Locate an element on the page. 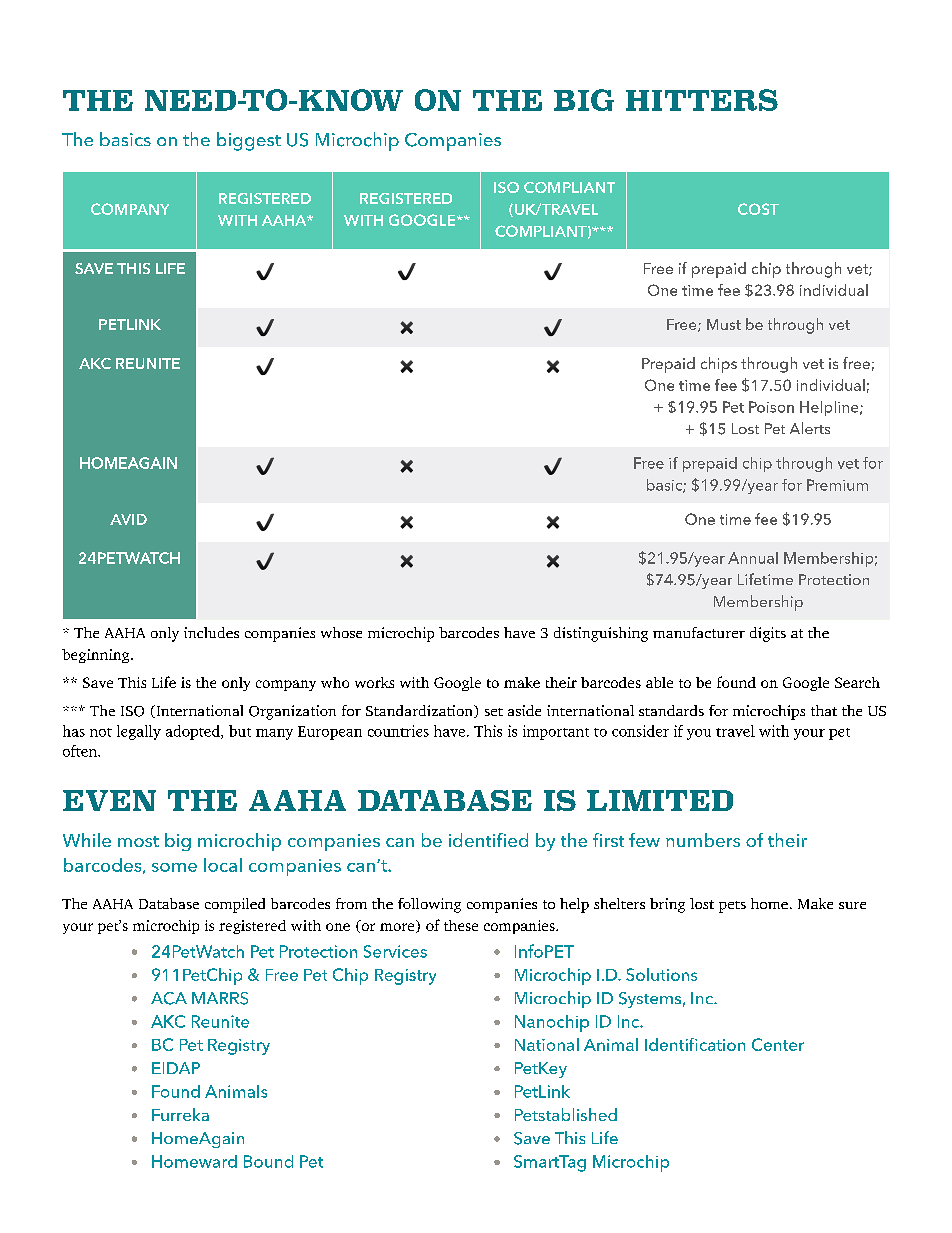  biggest is located at coordinates (249, 141).
